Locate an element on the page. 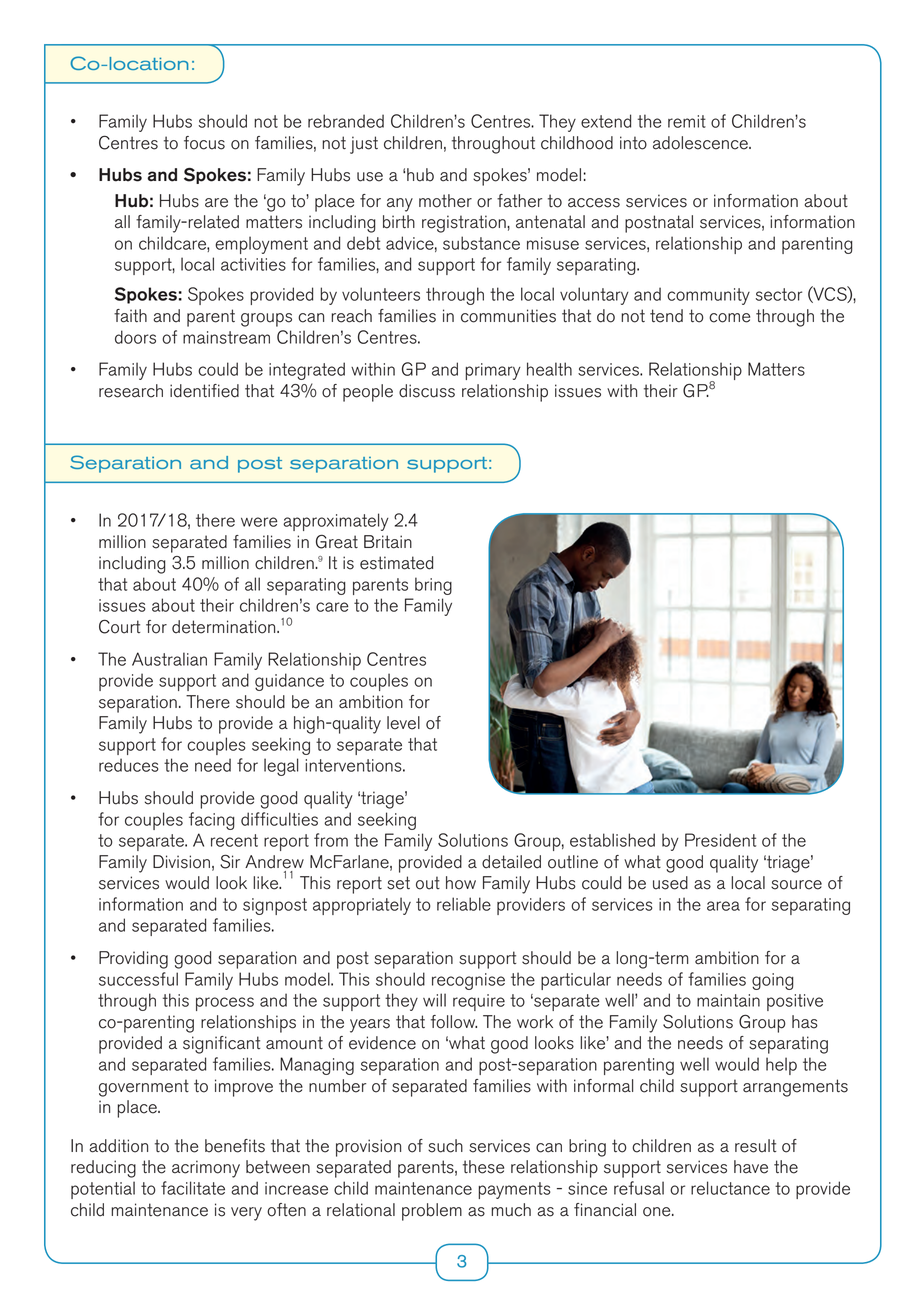 This document has height=1308, width=924. facilitate is located at coordinates (193, 1188).
